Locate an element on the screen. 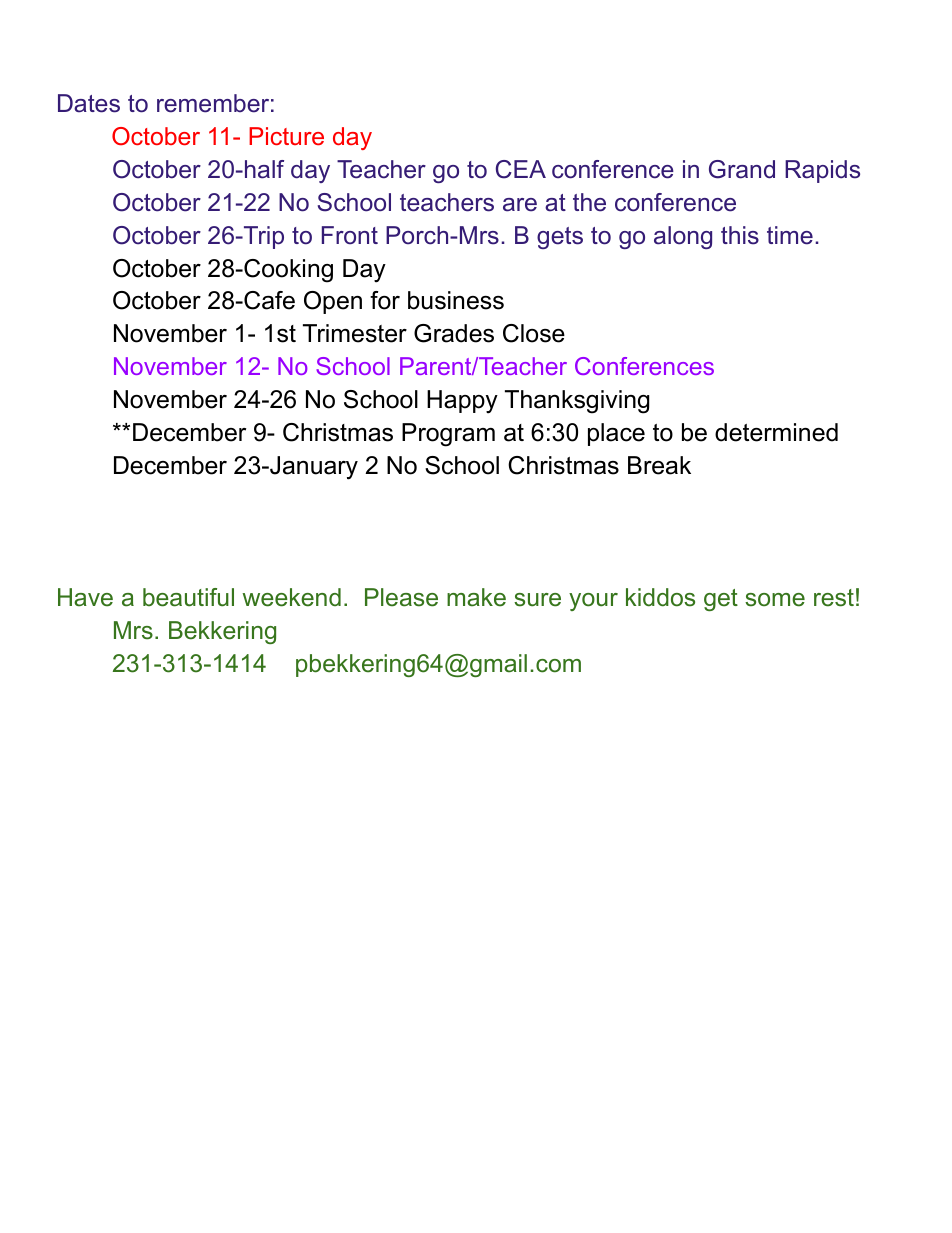 The height and width of the screenshot is (1233, 952). business is located at coordinates (456, 300).
